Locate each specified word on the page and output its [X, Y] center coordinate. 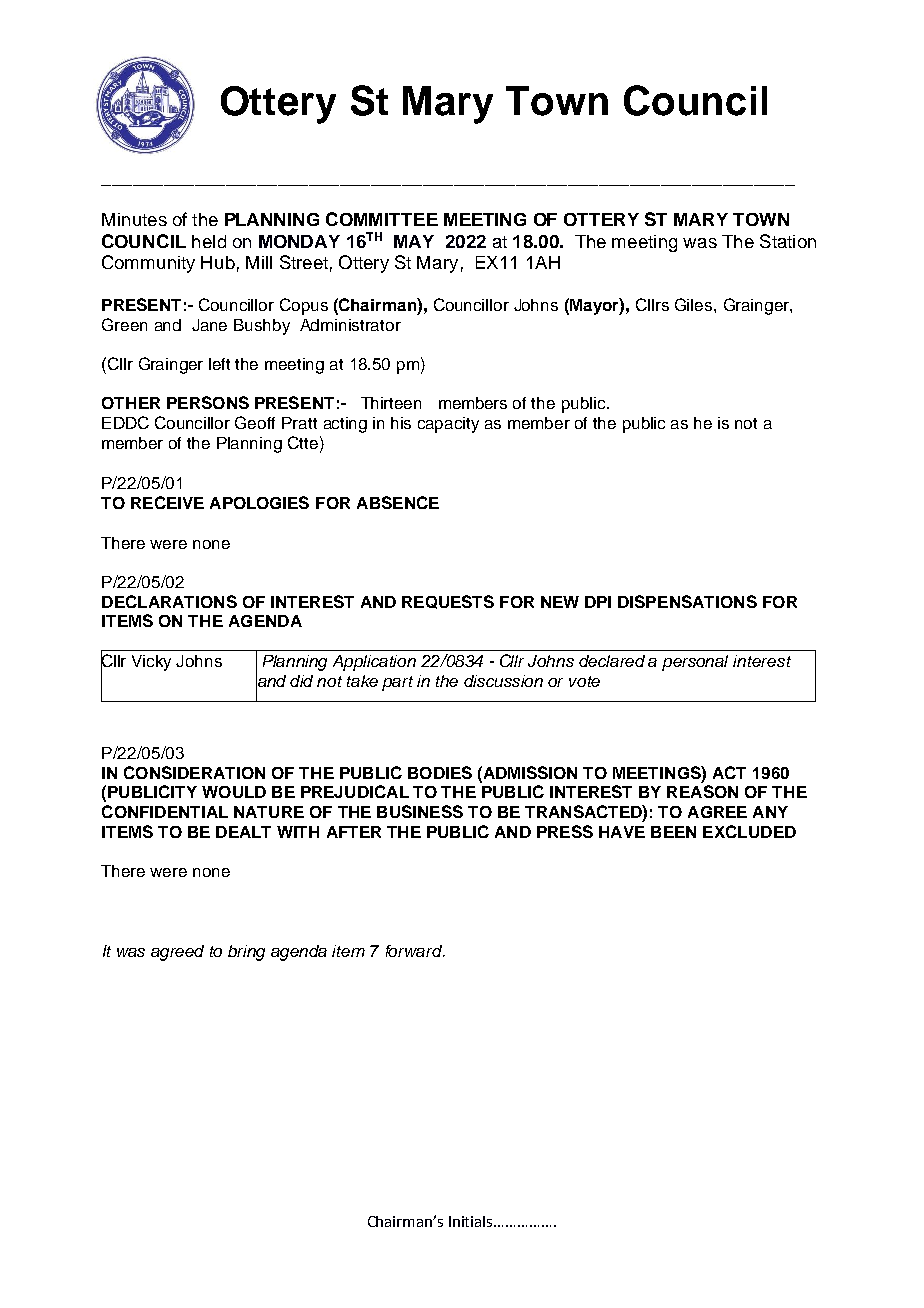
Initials [472, 1221]
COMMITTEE [382, 219]
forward [415, 951]
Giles [695, 304]
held [209, 241]
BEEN [673, 832]
